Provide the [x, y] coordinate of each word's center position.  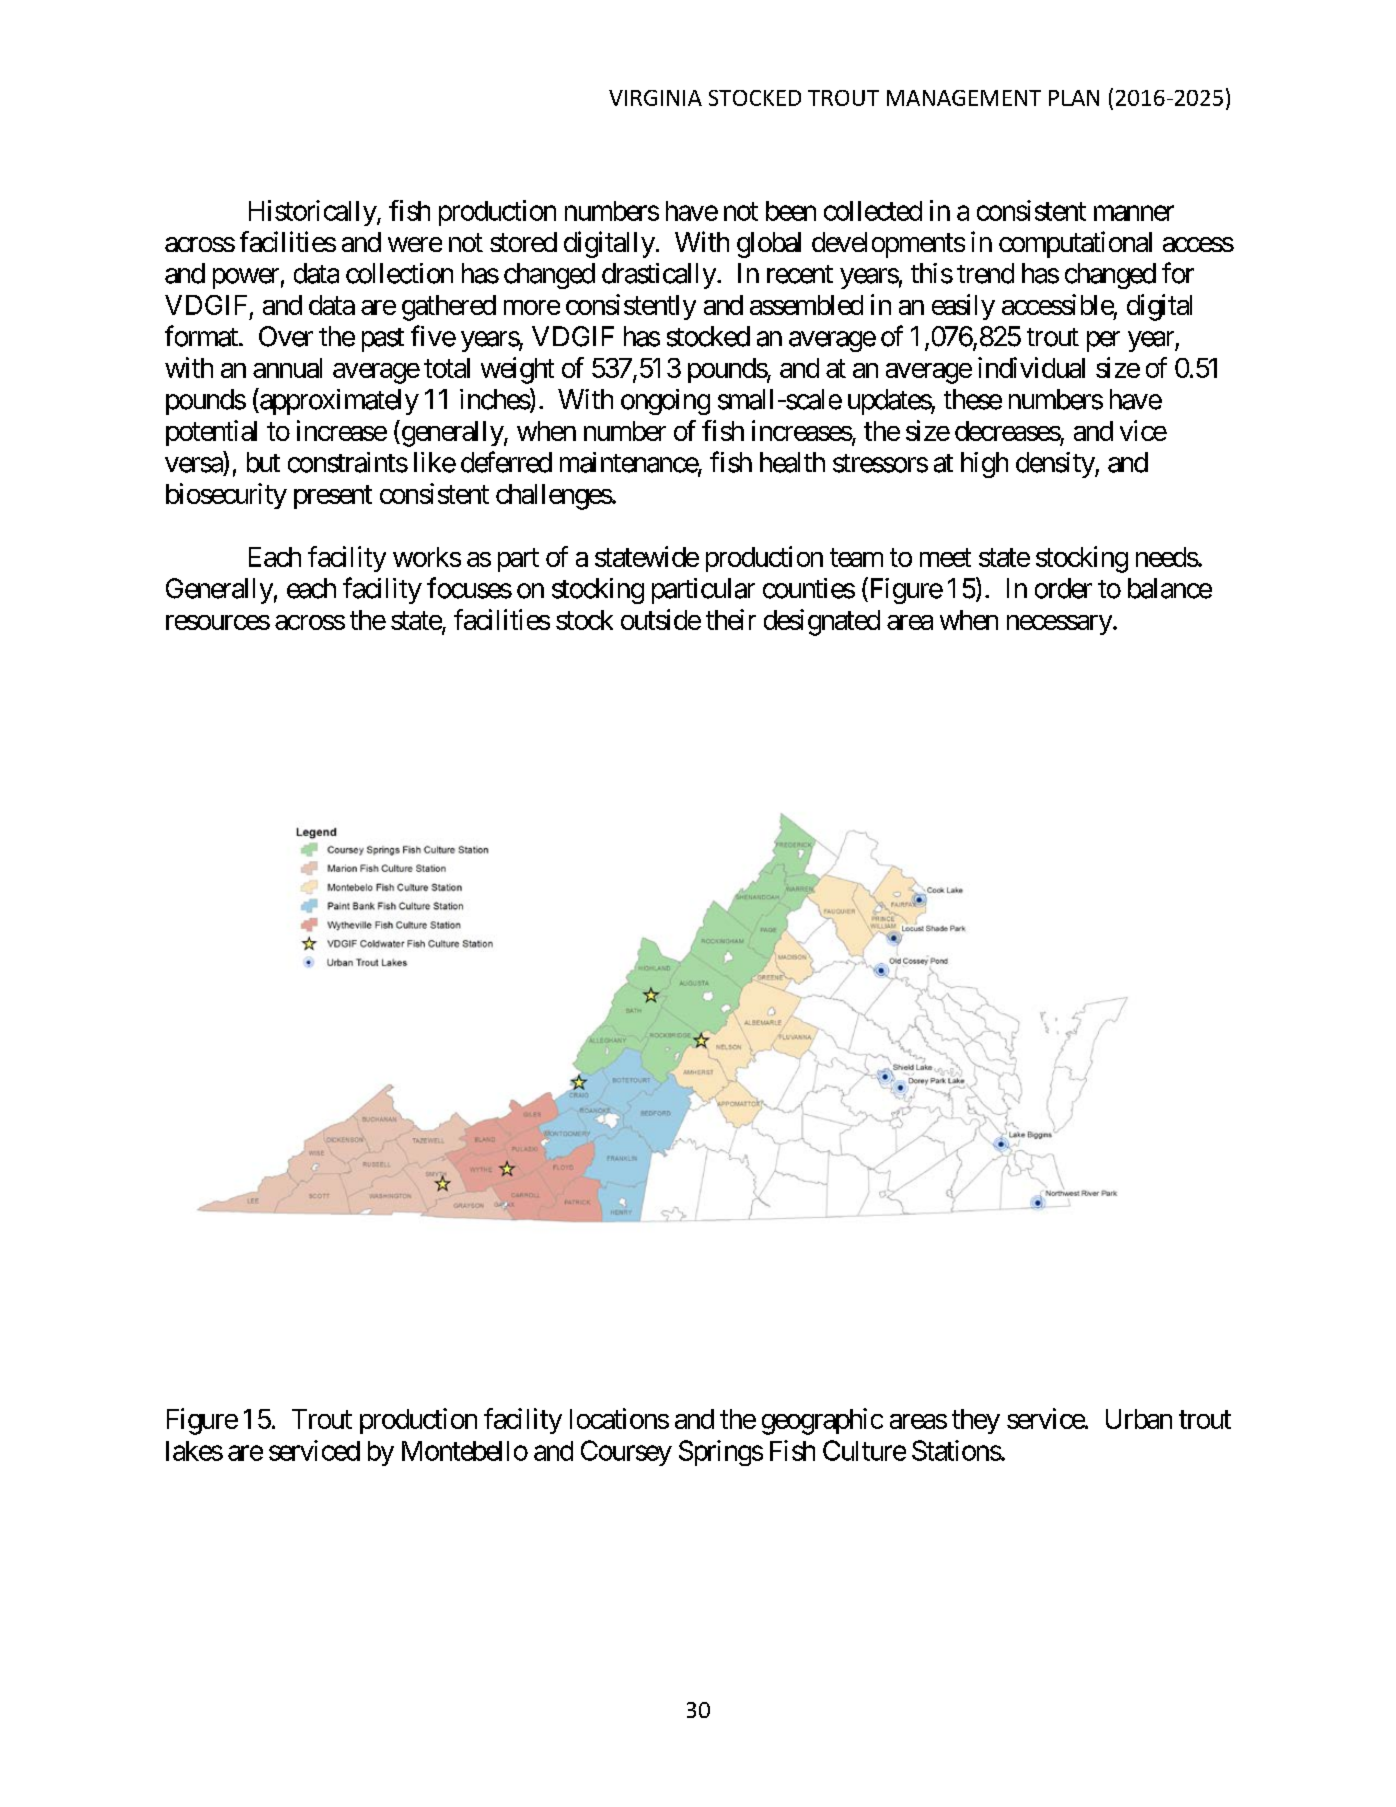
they [976, 1421]
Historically [313, 213]
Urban [1139, 1419]
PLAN [1074, 98]
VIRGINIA [655, 98]
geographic [822, 1421]
